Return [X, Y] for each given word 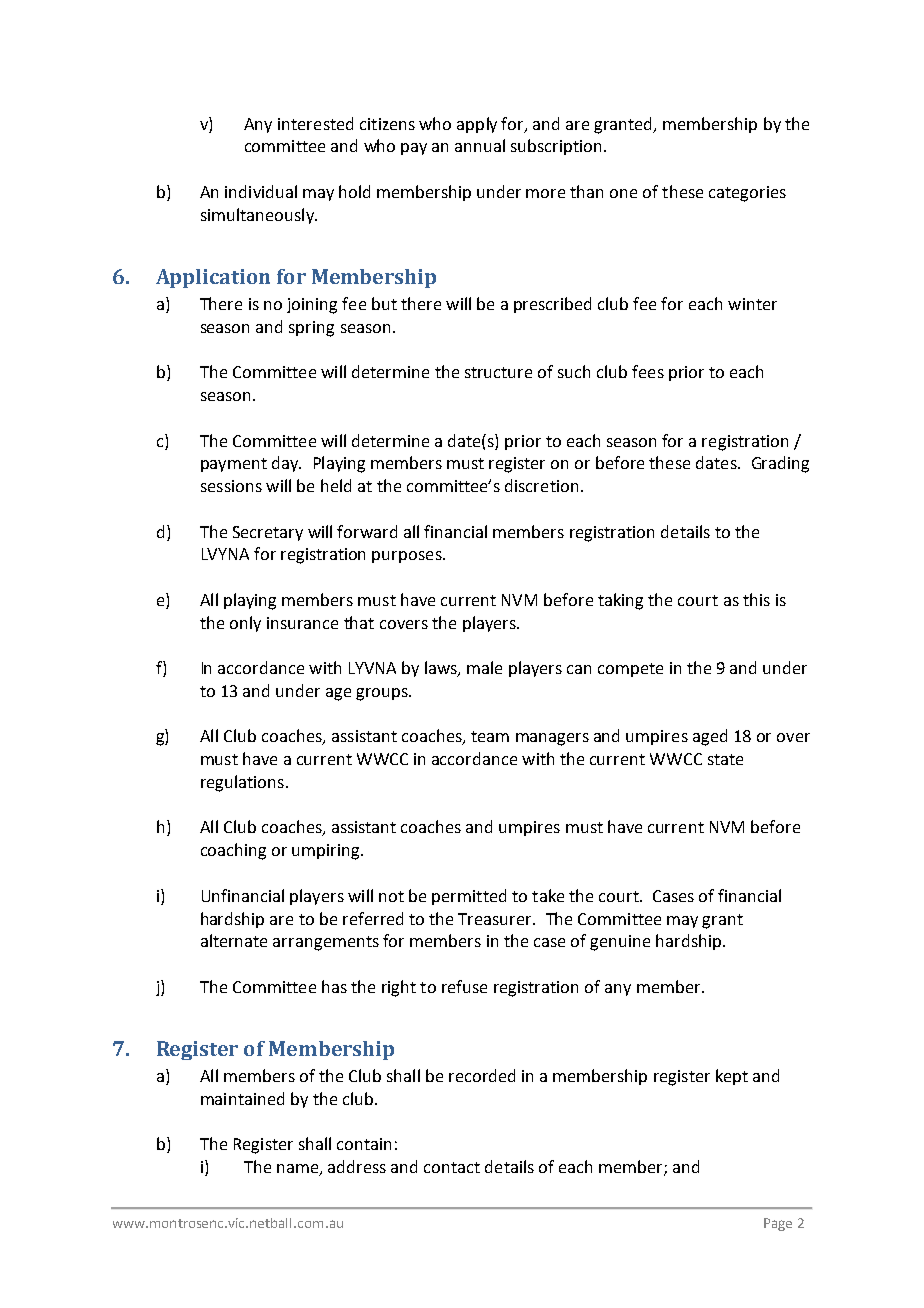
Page [778, 1224]
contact [452, 1167]
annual [480, 145]
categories [747, 194]
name [299, 1170]
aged [710, 737]
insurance [302, 623]
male [484, 667]
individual [261, 191]
